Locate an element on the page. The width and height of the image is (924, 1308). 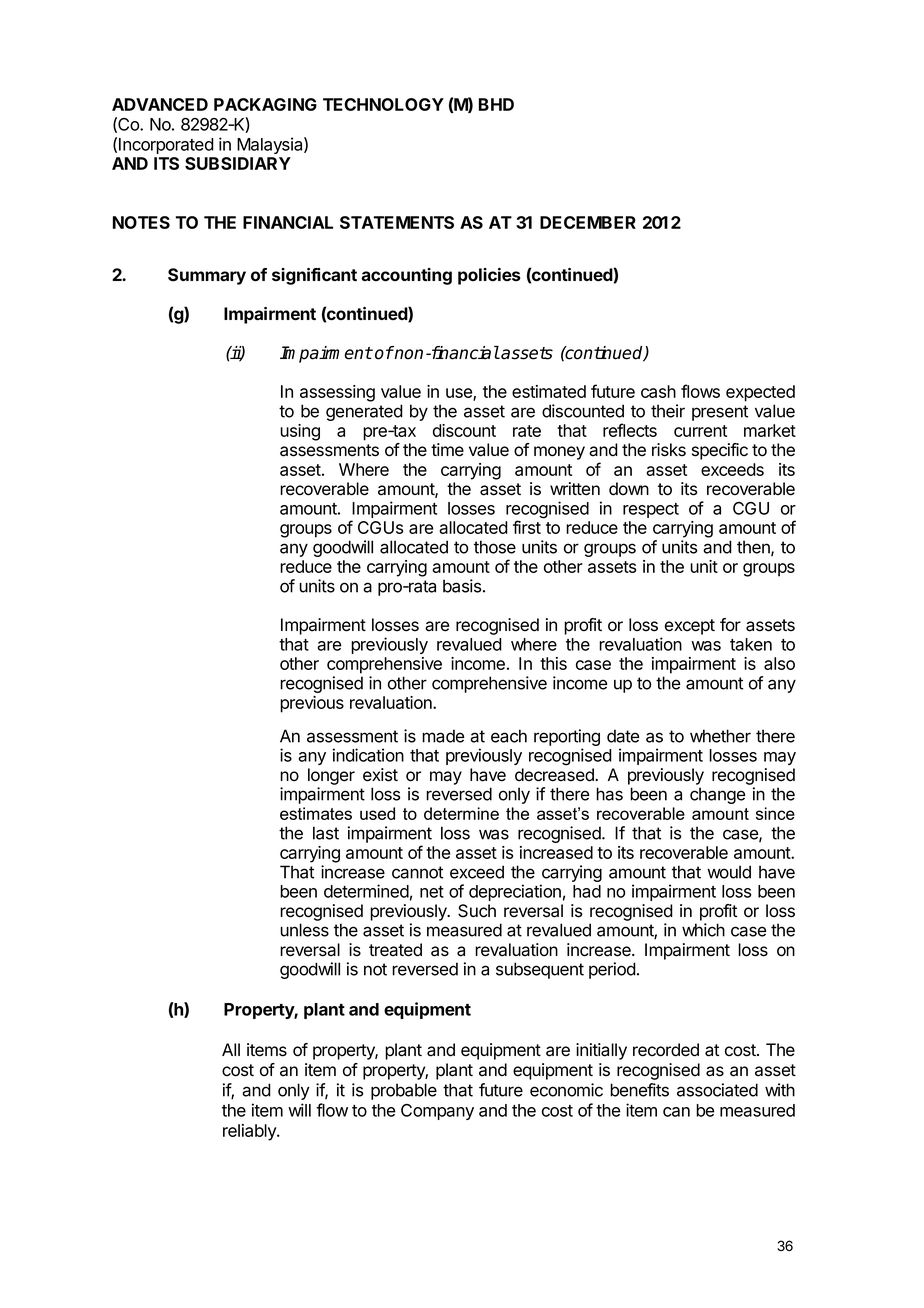
whether is located at coordinates (720, 736).
